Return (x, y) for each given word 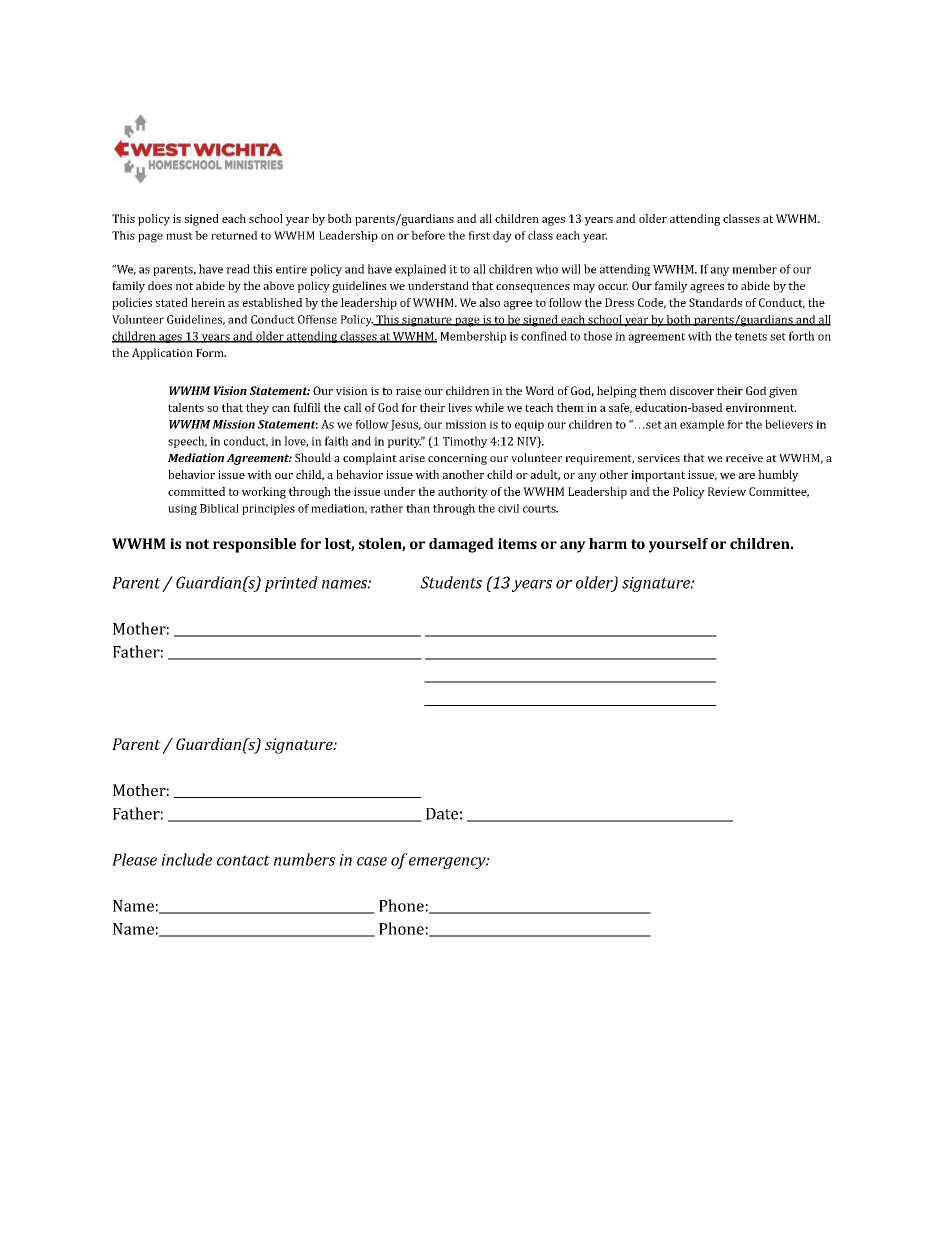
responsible (254, 545)
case (372, 861)
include (186, 859)
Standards (715, 302)
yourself (678, 545)
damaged (461, 545)
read (238, 269)
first (479, 235)
